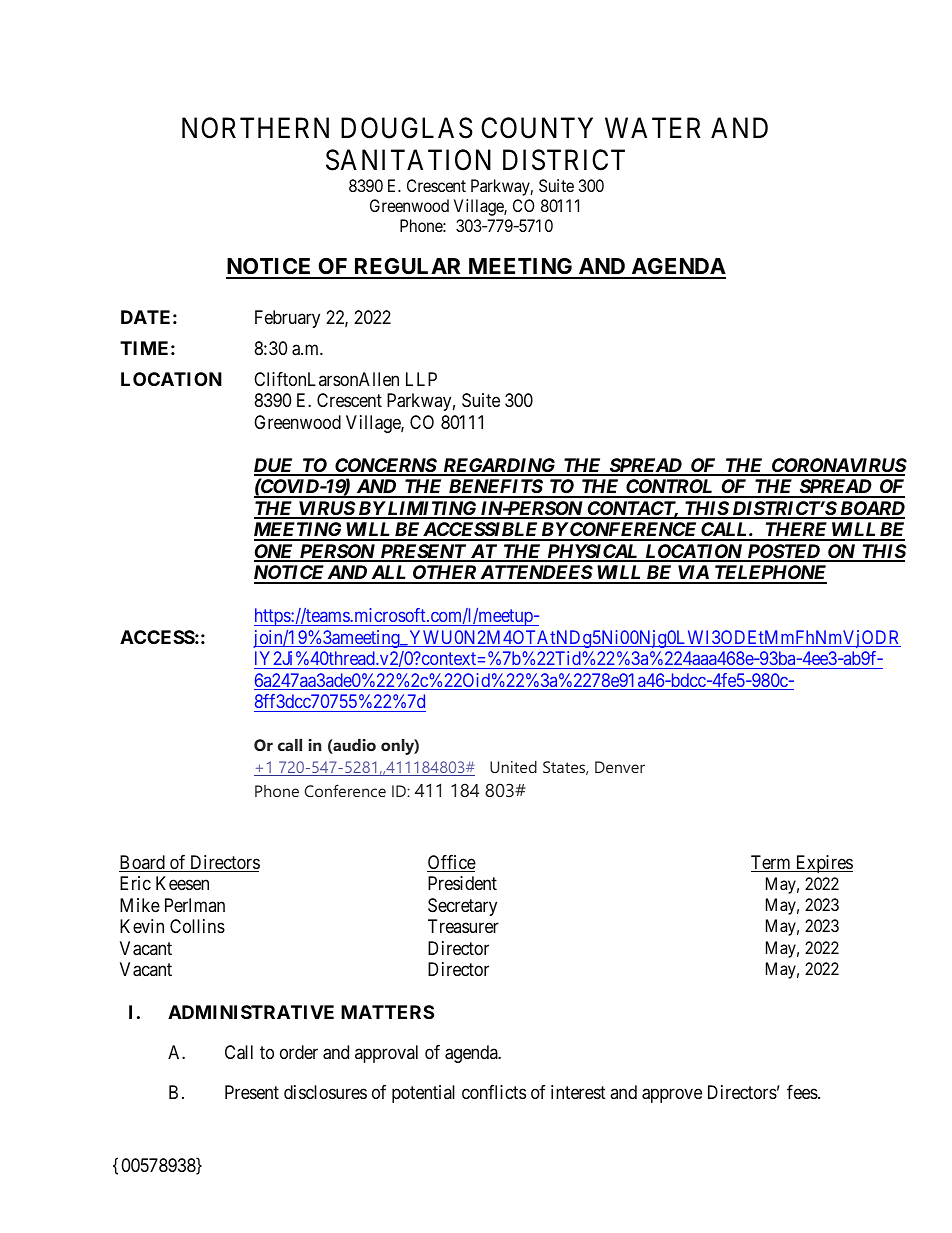 The image size is (952, 1233). What do you see at coordinates (653, 127) in the document?
I see `WATER` at bounding box center [653, 127].
